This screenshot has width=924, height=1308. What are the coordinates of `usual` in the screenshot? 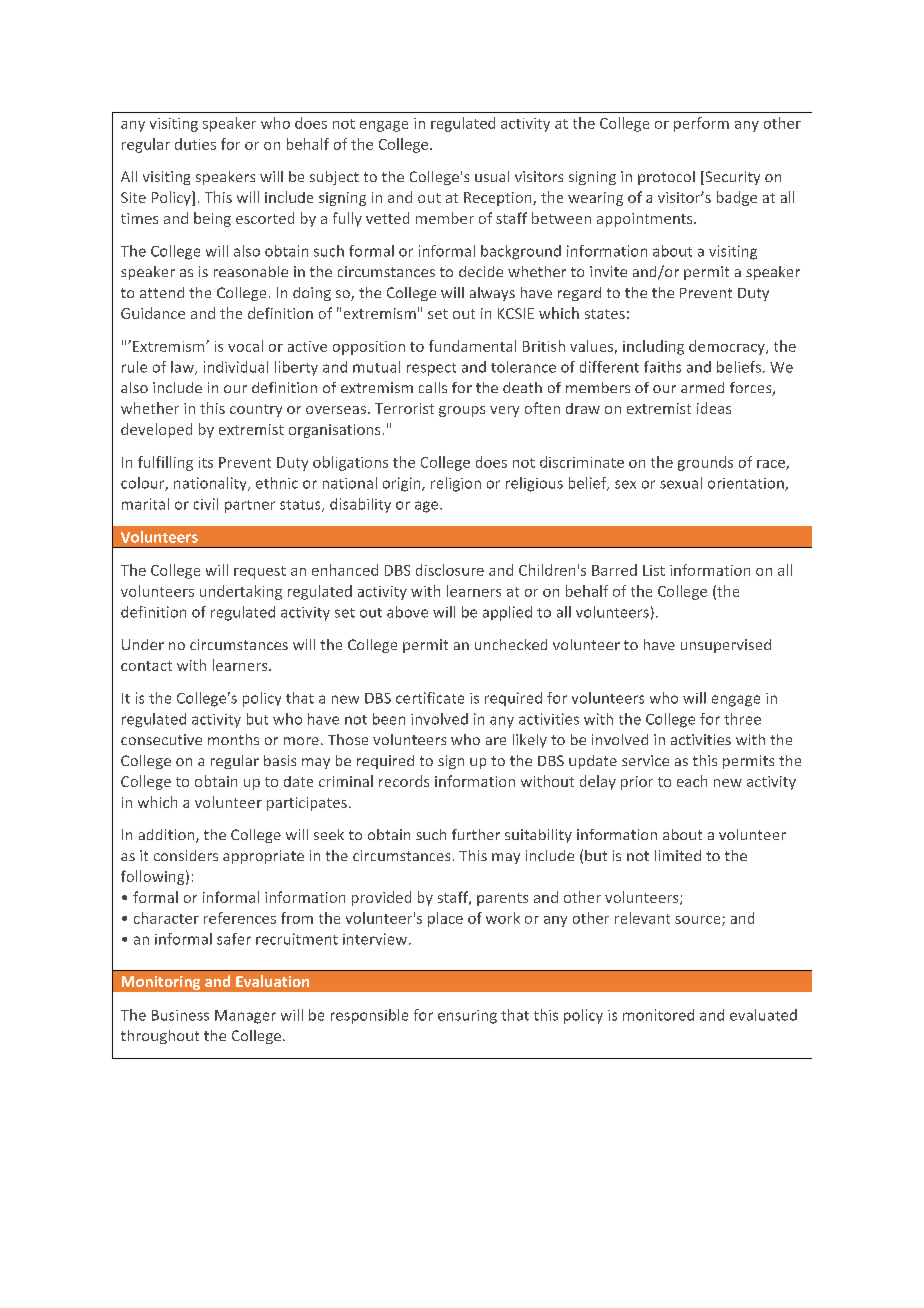 It's located at (492, 176).
